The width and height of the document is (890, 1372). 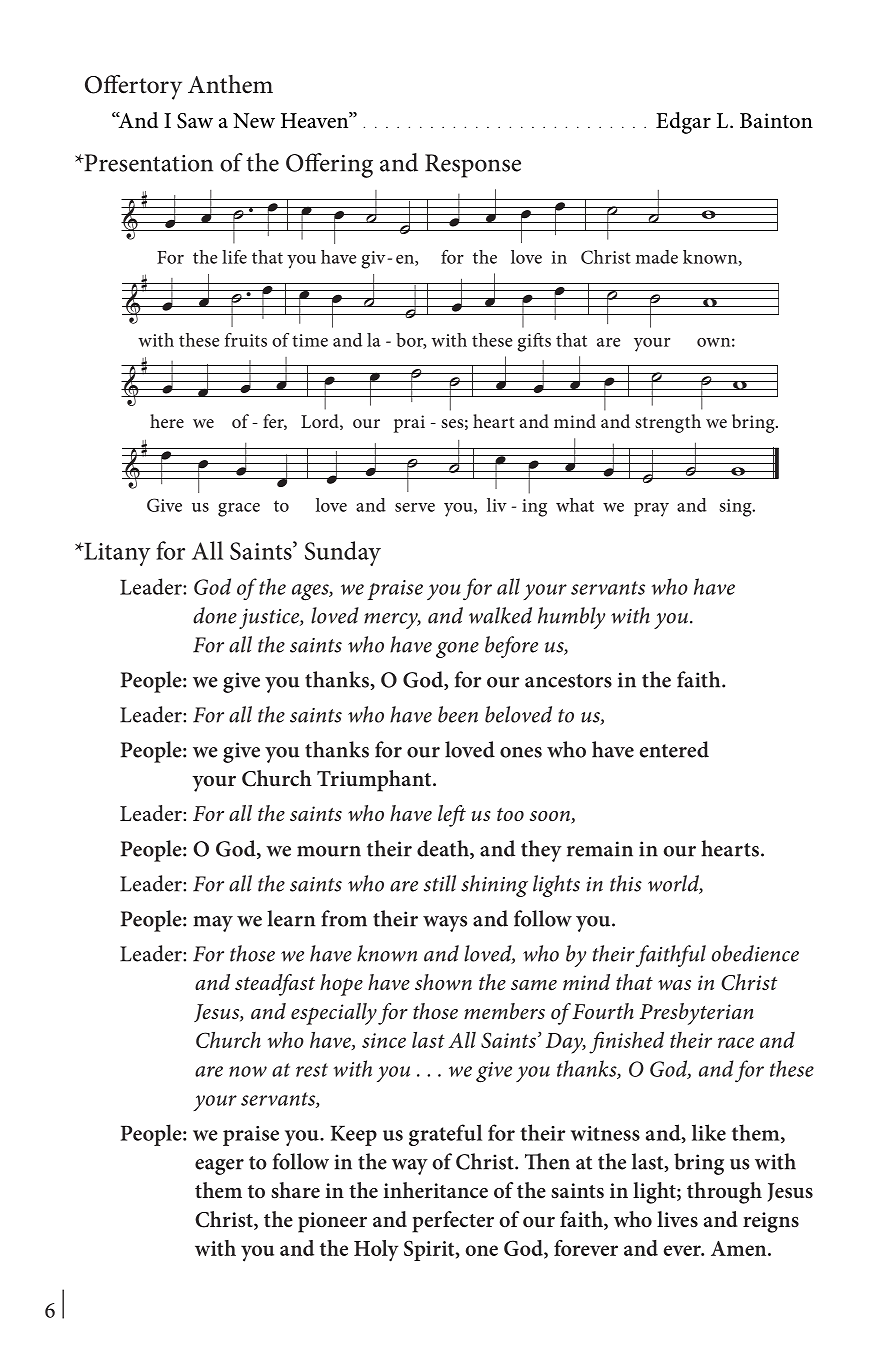 What do you see at coordinates (213, 924) in the document?
I see `may` at bounding box center [213, 924].
